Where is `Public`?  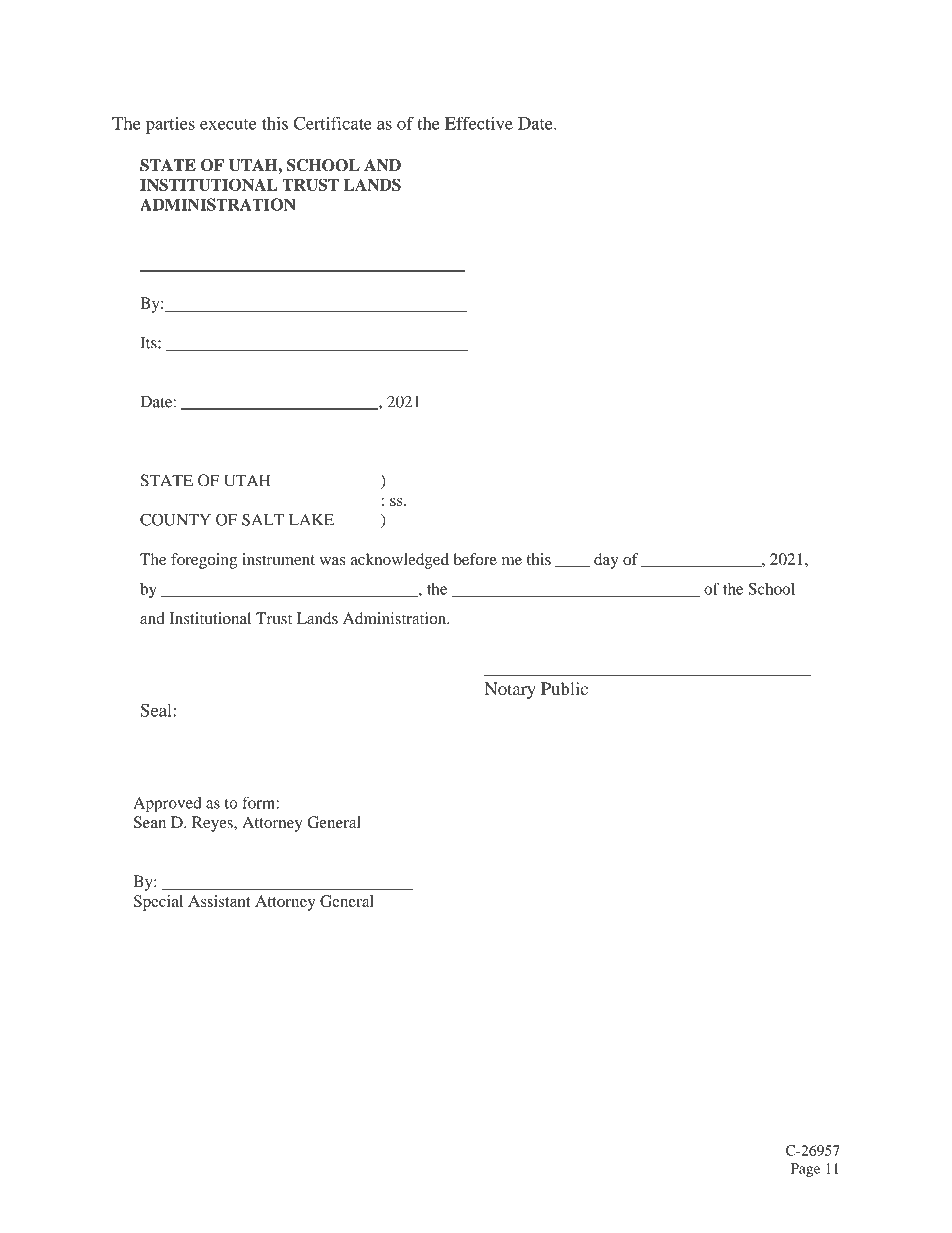
Public is located at coordinates (564, 688).
